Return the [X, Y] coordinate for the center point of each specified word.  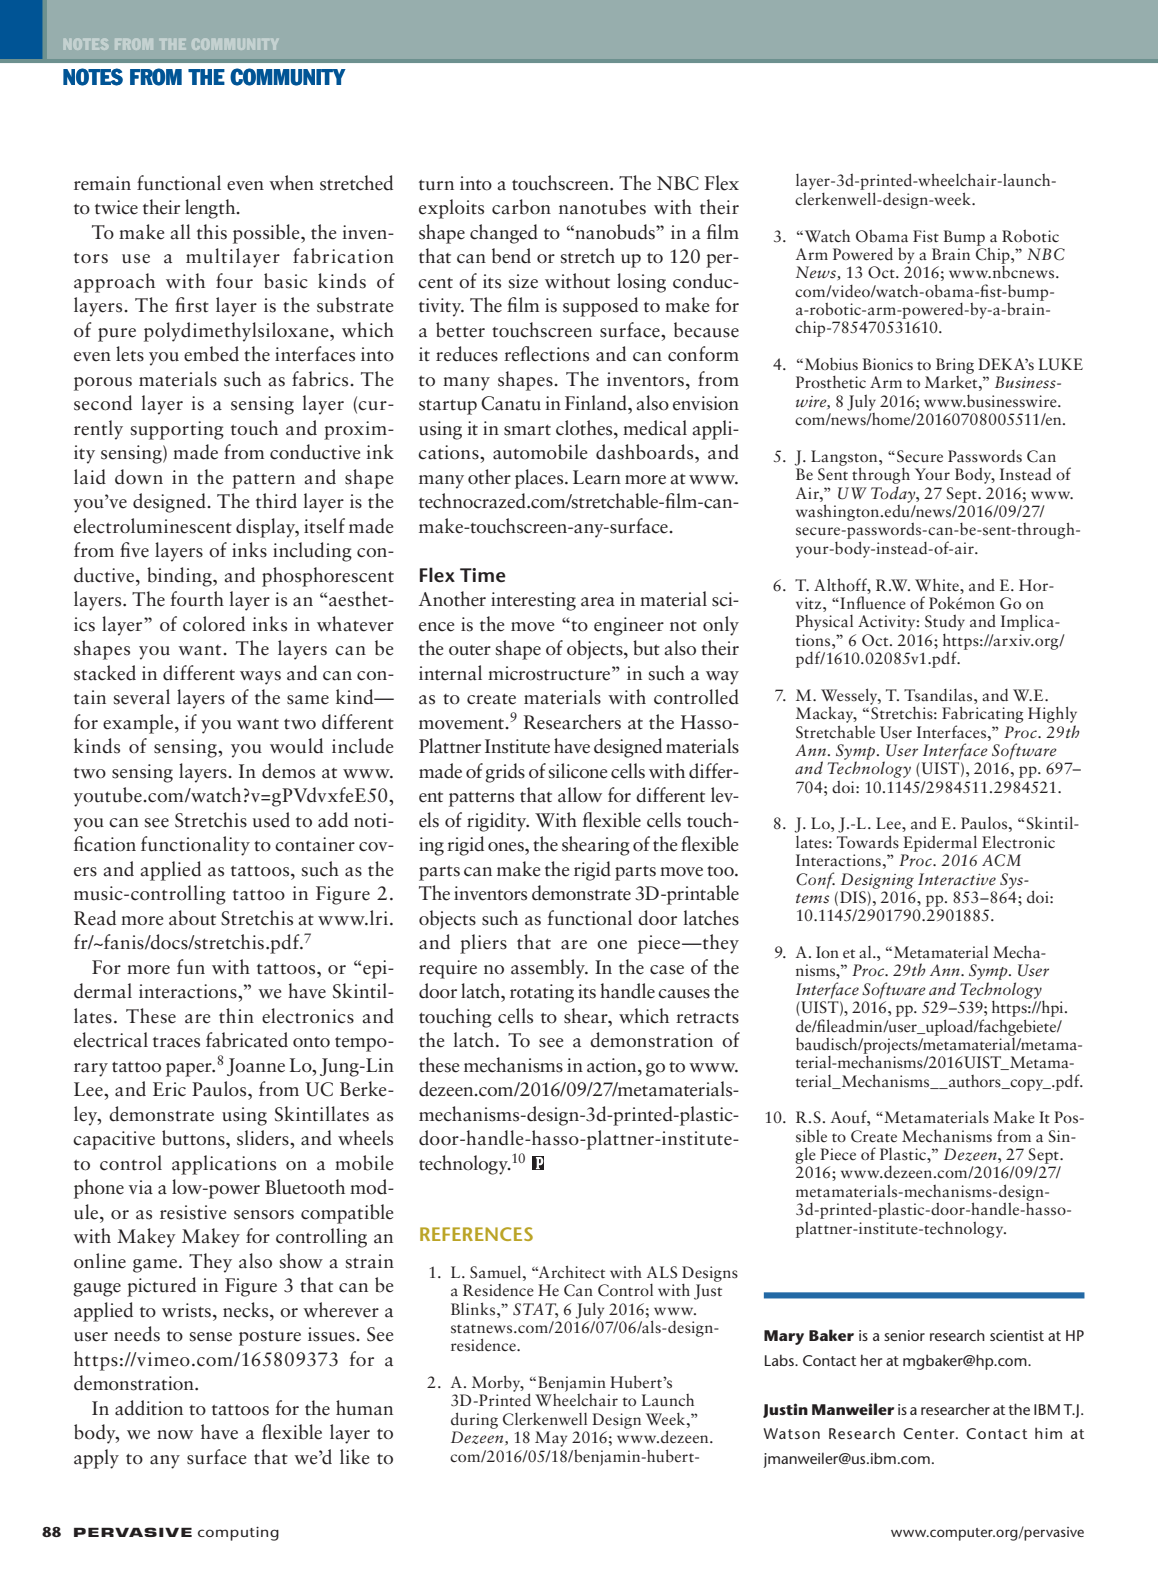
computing [238, 1534]
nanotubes [602, 207]
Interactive [957, 879]
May [551, 1439]
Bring [955, 366]
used [271, 820]
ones [507, 847]
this [212, 232]
